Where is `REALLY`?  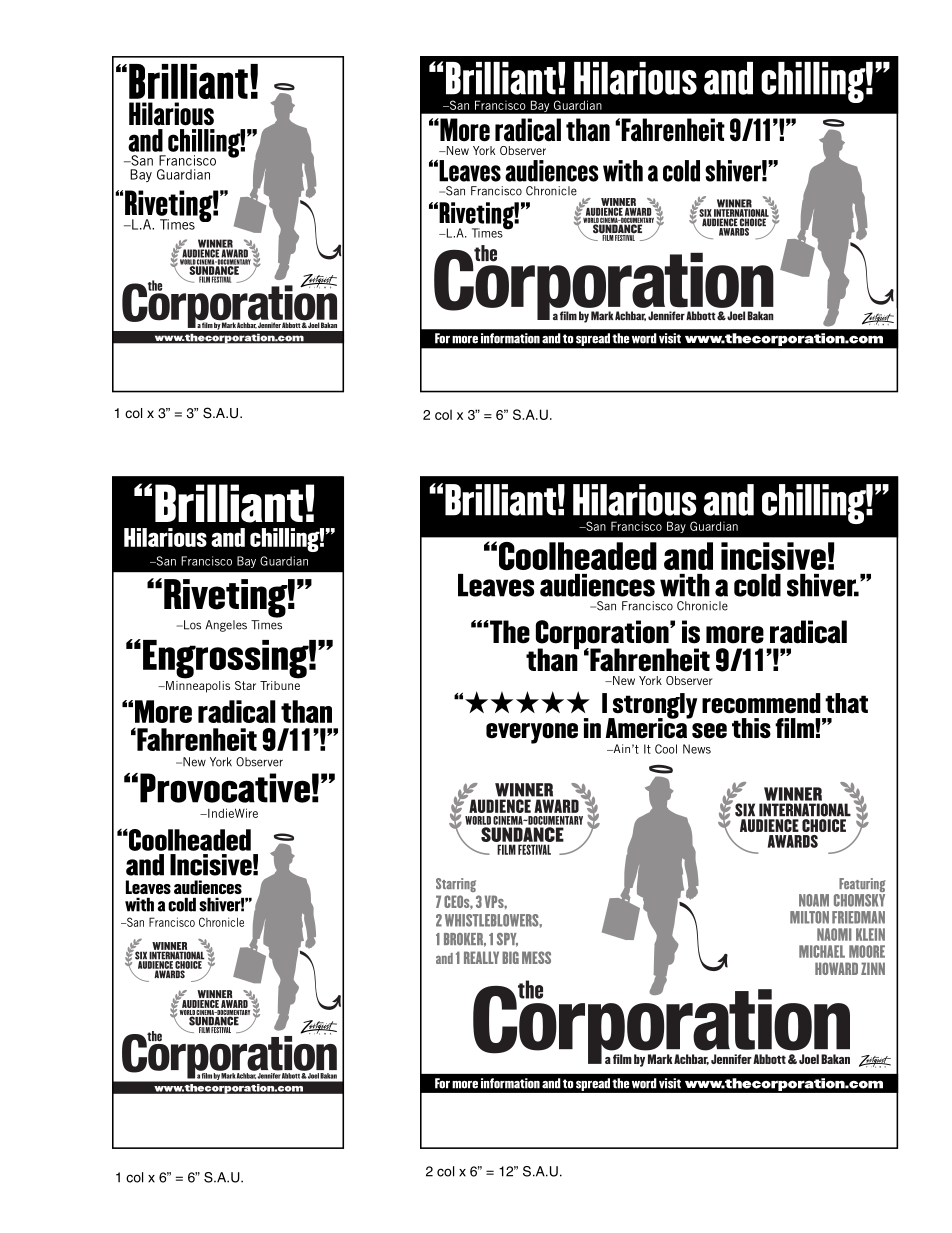 REALLY is located at coordinates (481, 957).
